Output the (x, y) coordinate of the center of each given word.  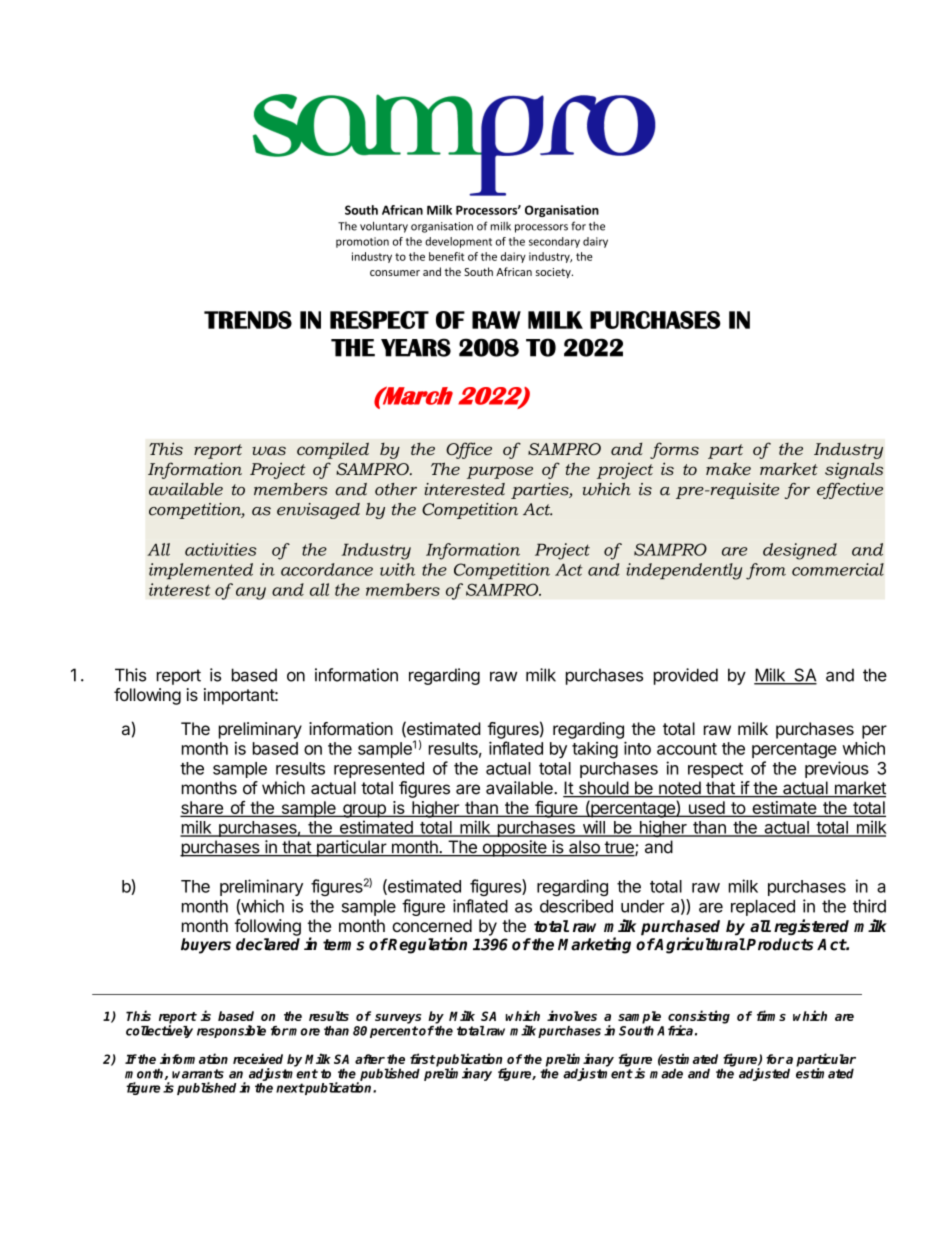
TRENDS (248, 320)
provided (686, 676)
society (554, 273)
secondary (554, 242)
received (258, 1058)
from (766, 571)
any (251, 593)
